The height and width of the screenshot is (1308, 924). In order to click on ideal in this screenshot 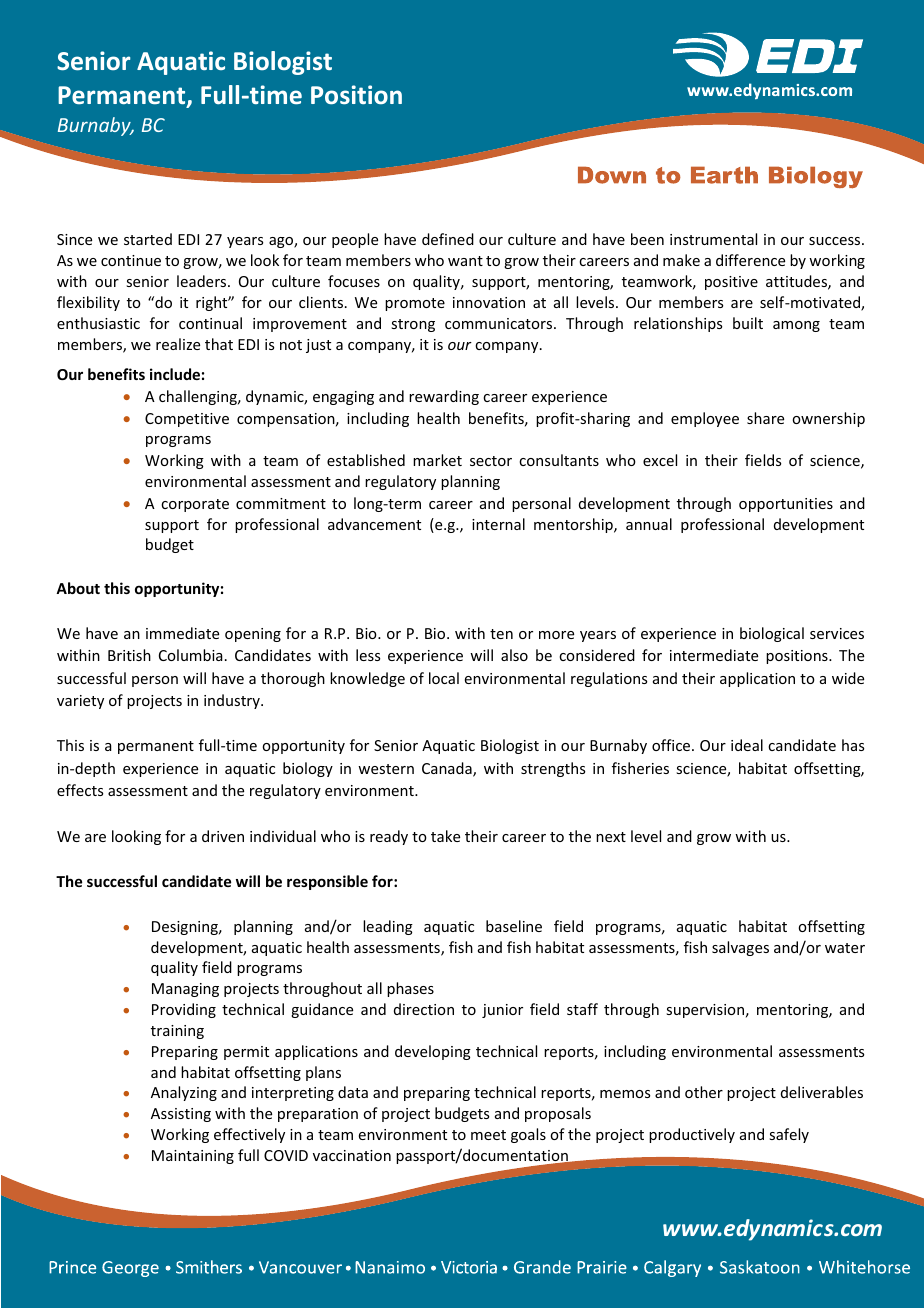, I will do `click(747, 745)`.
